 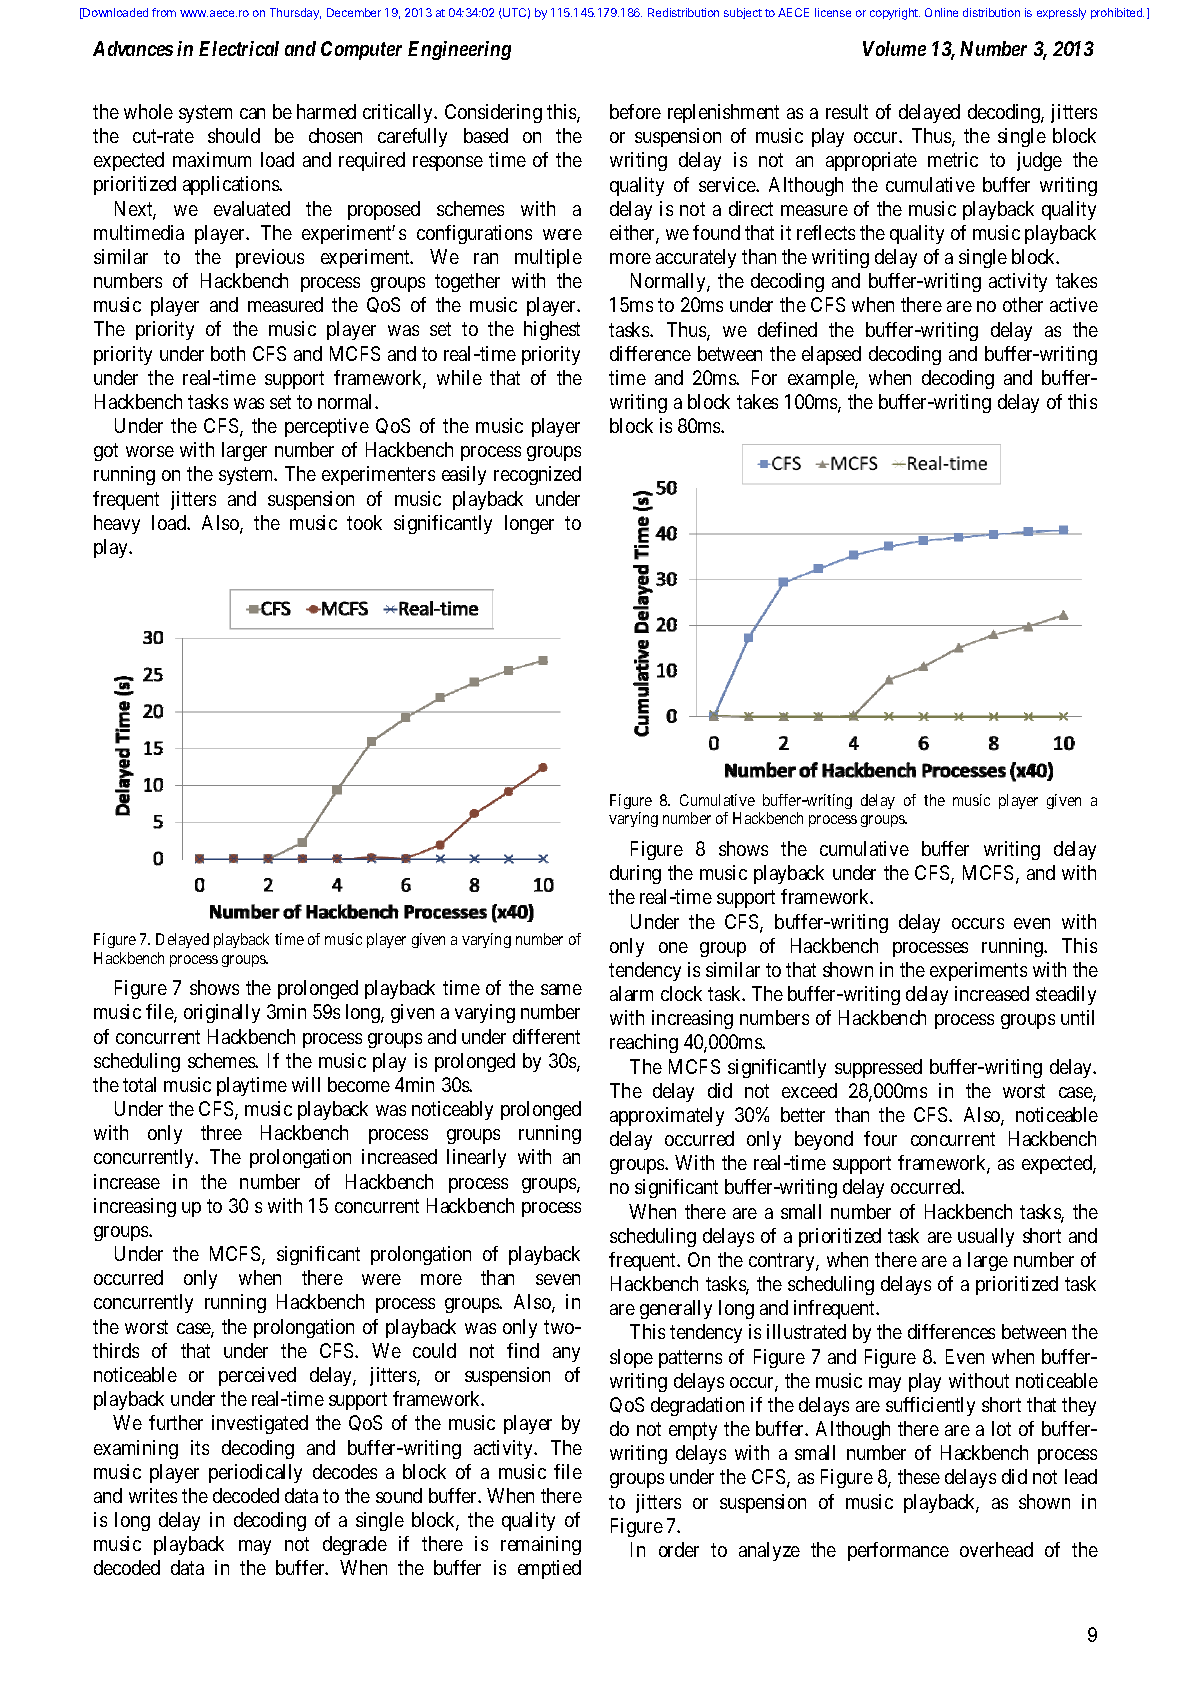 What do you see at coordinates (635, 111) in the screenshot?
I see `before` at bounding box center [635, 111].
